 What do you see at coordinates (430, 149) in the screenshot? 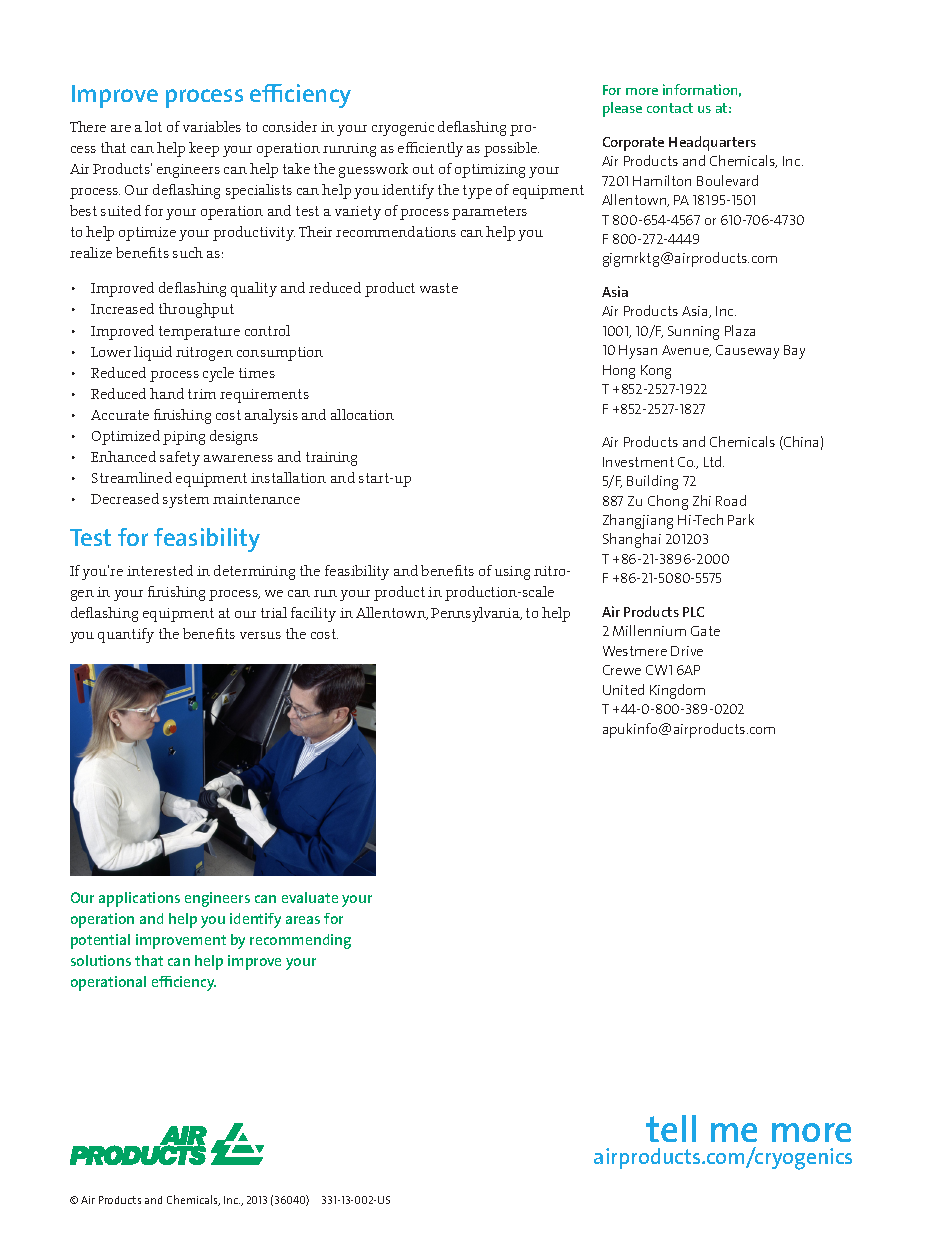
I see `efficiently` at bounding box center [430, 149].
